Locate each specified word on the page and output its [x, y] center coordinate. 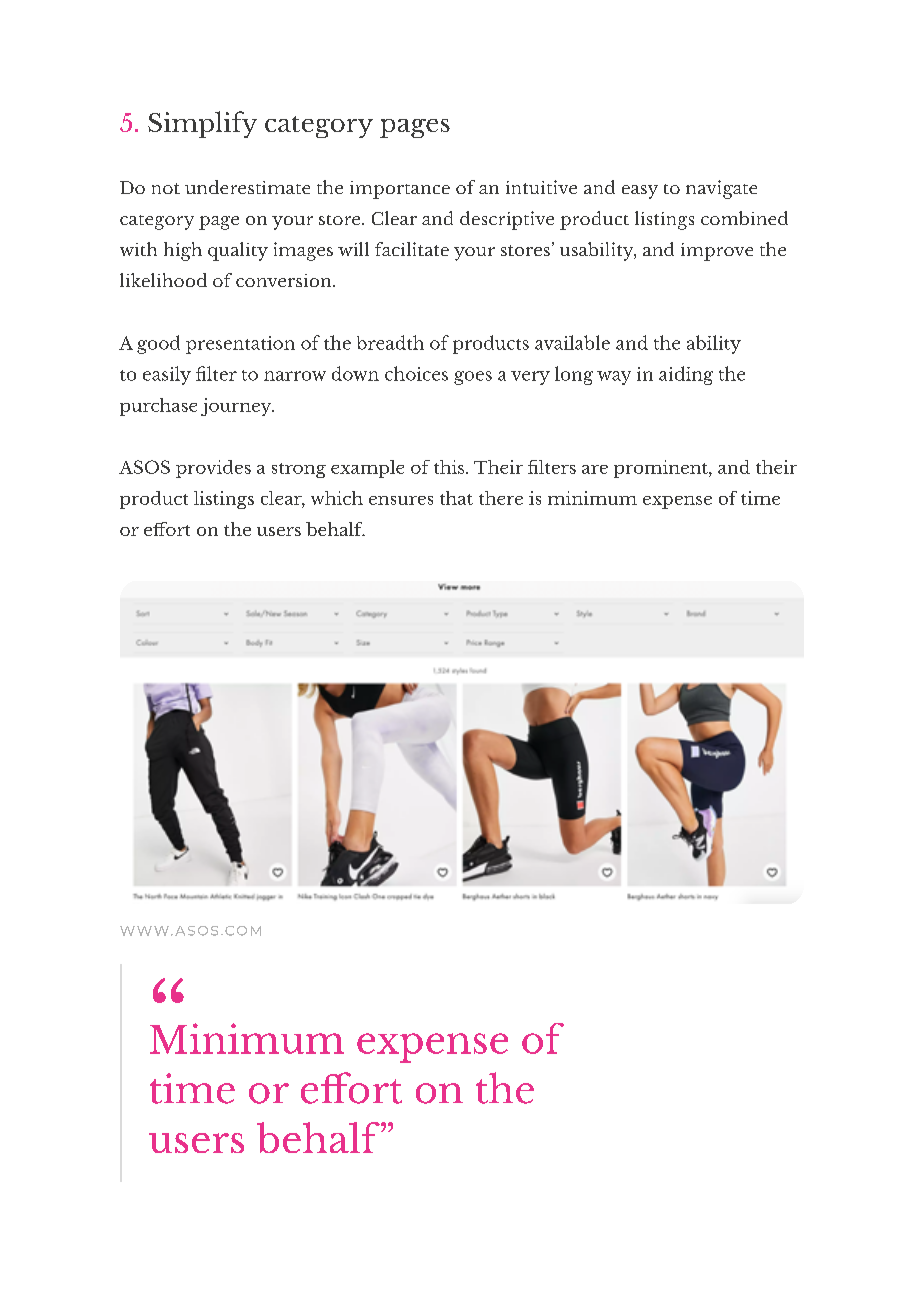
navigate [721, 189]
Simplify [202, 124]
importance [400, 190]
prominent [662, 469]
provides [213, 469]
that [456, 498]
